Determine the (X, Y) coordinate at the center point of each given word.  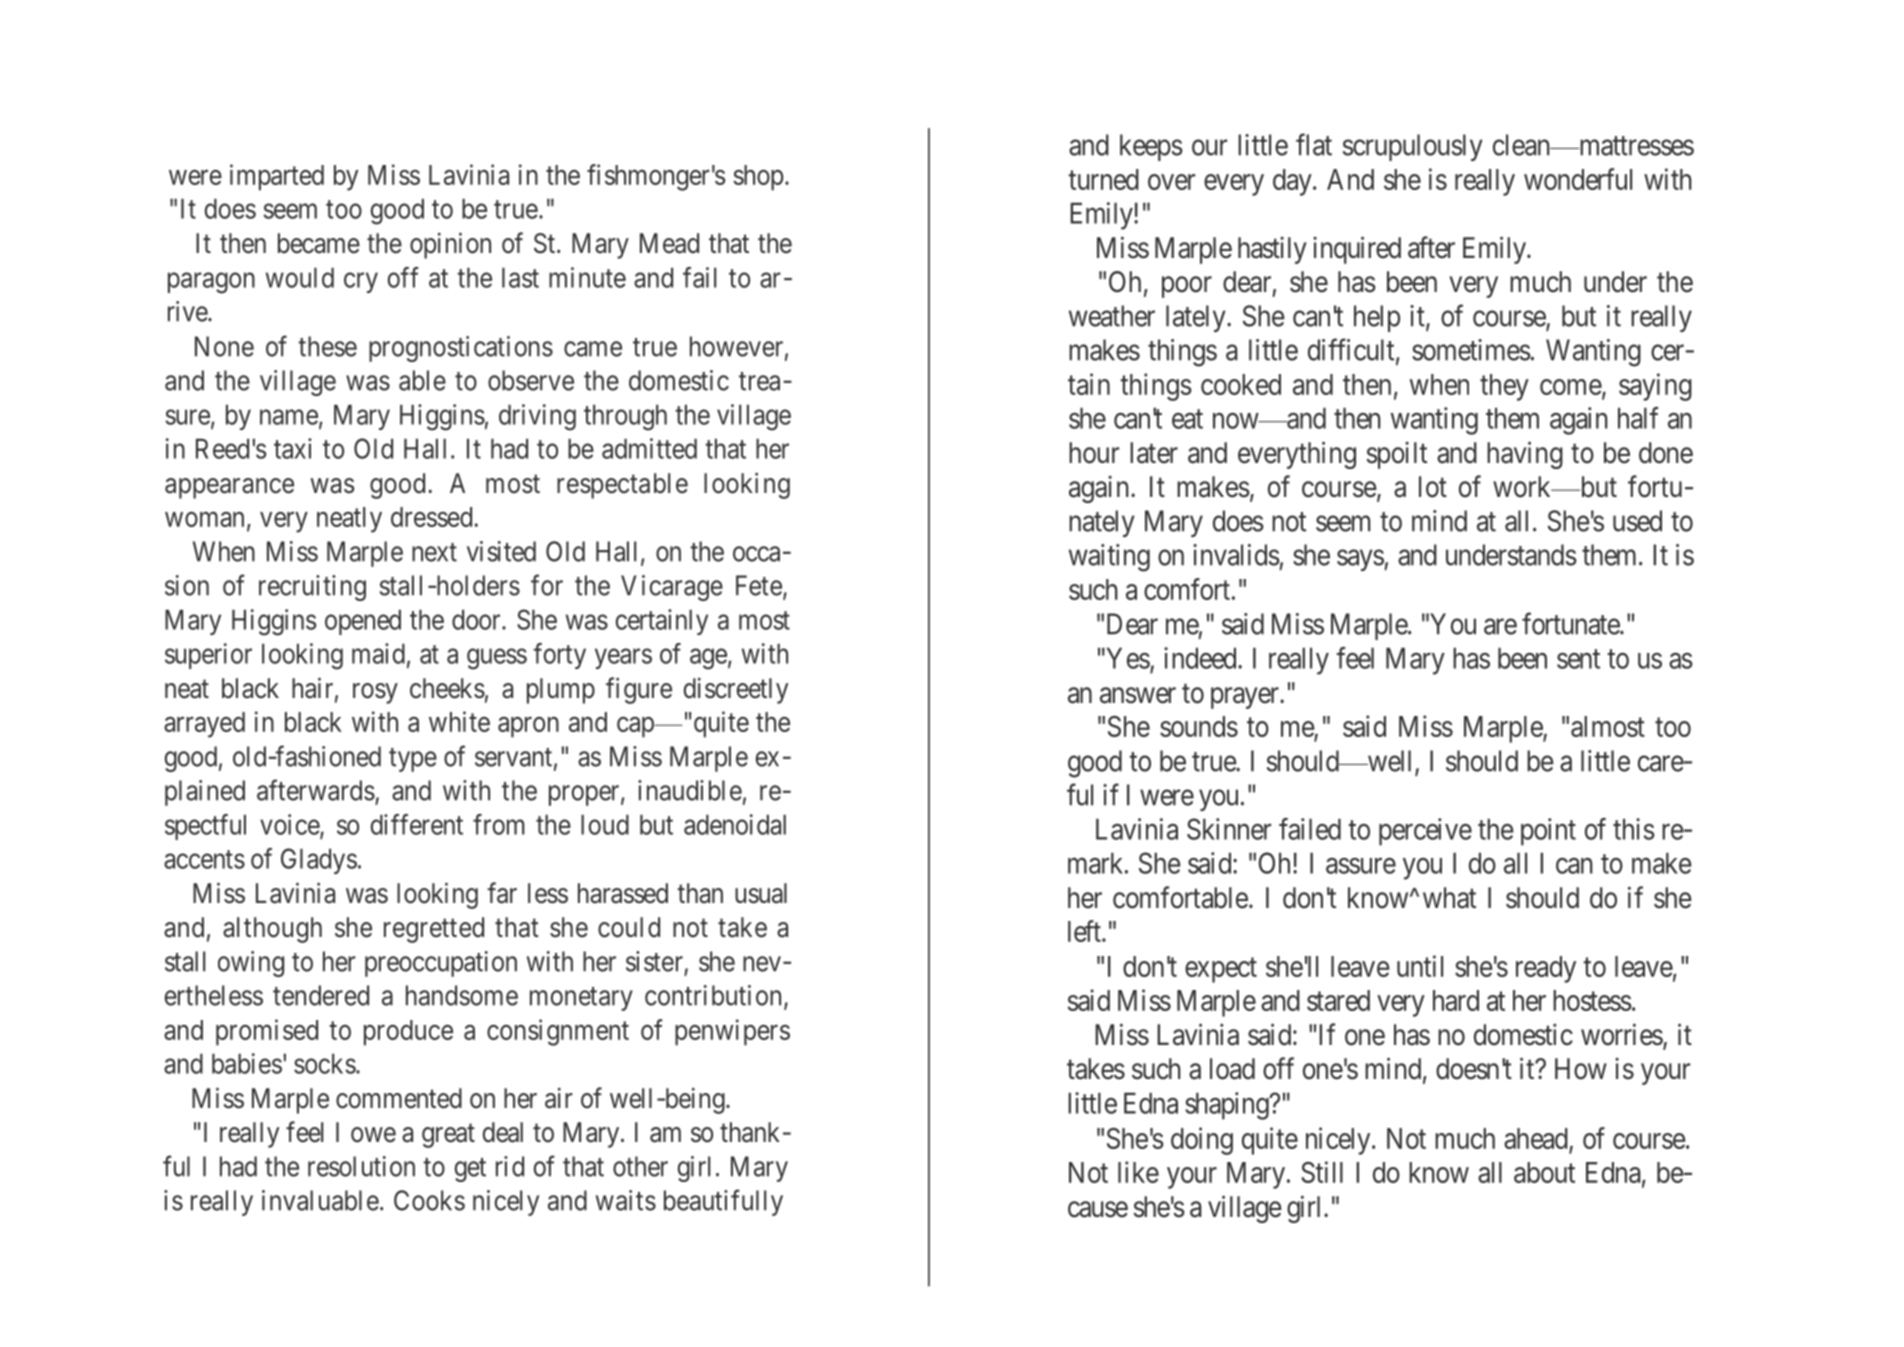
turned (1103, 179)
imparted (277, 177)
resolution (361, 1166)
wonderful (1578, 179)
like (1138, 1172)
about (1544, 1172)
